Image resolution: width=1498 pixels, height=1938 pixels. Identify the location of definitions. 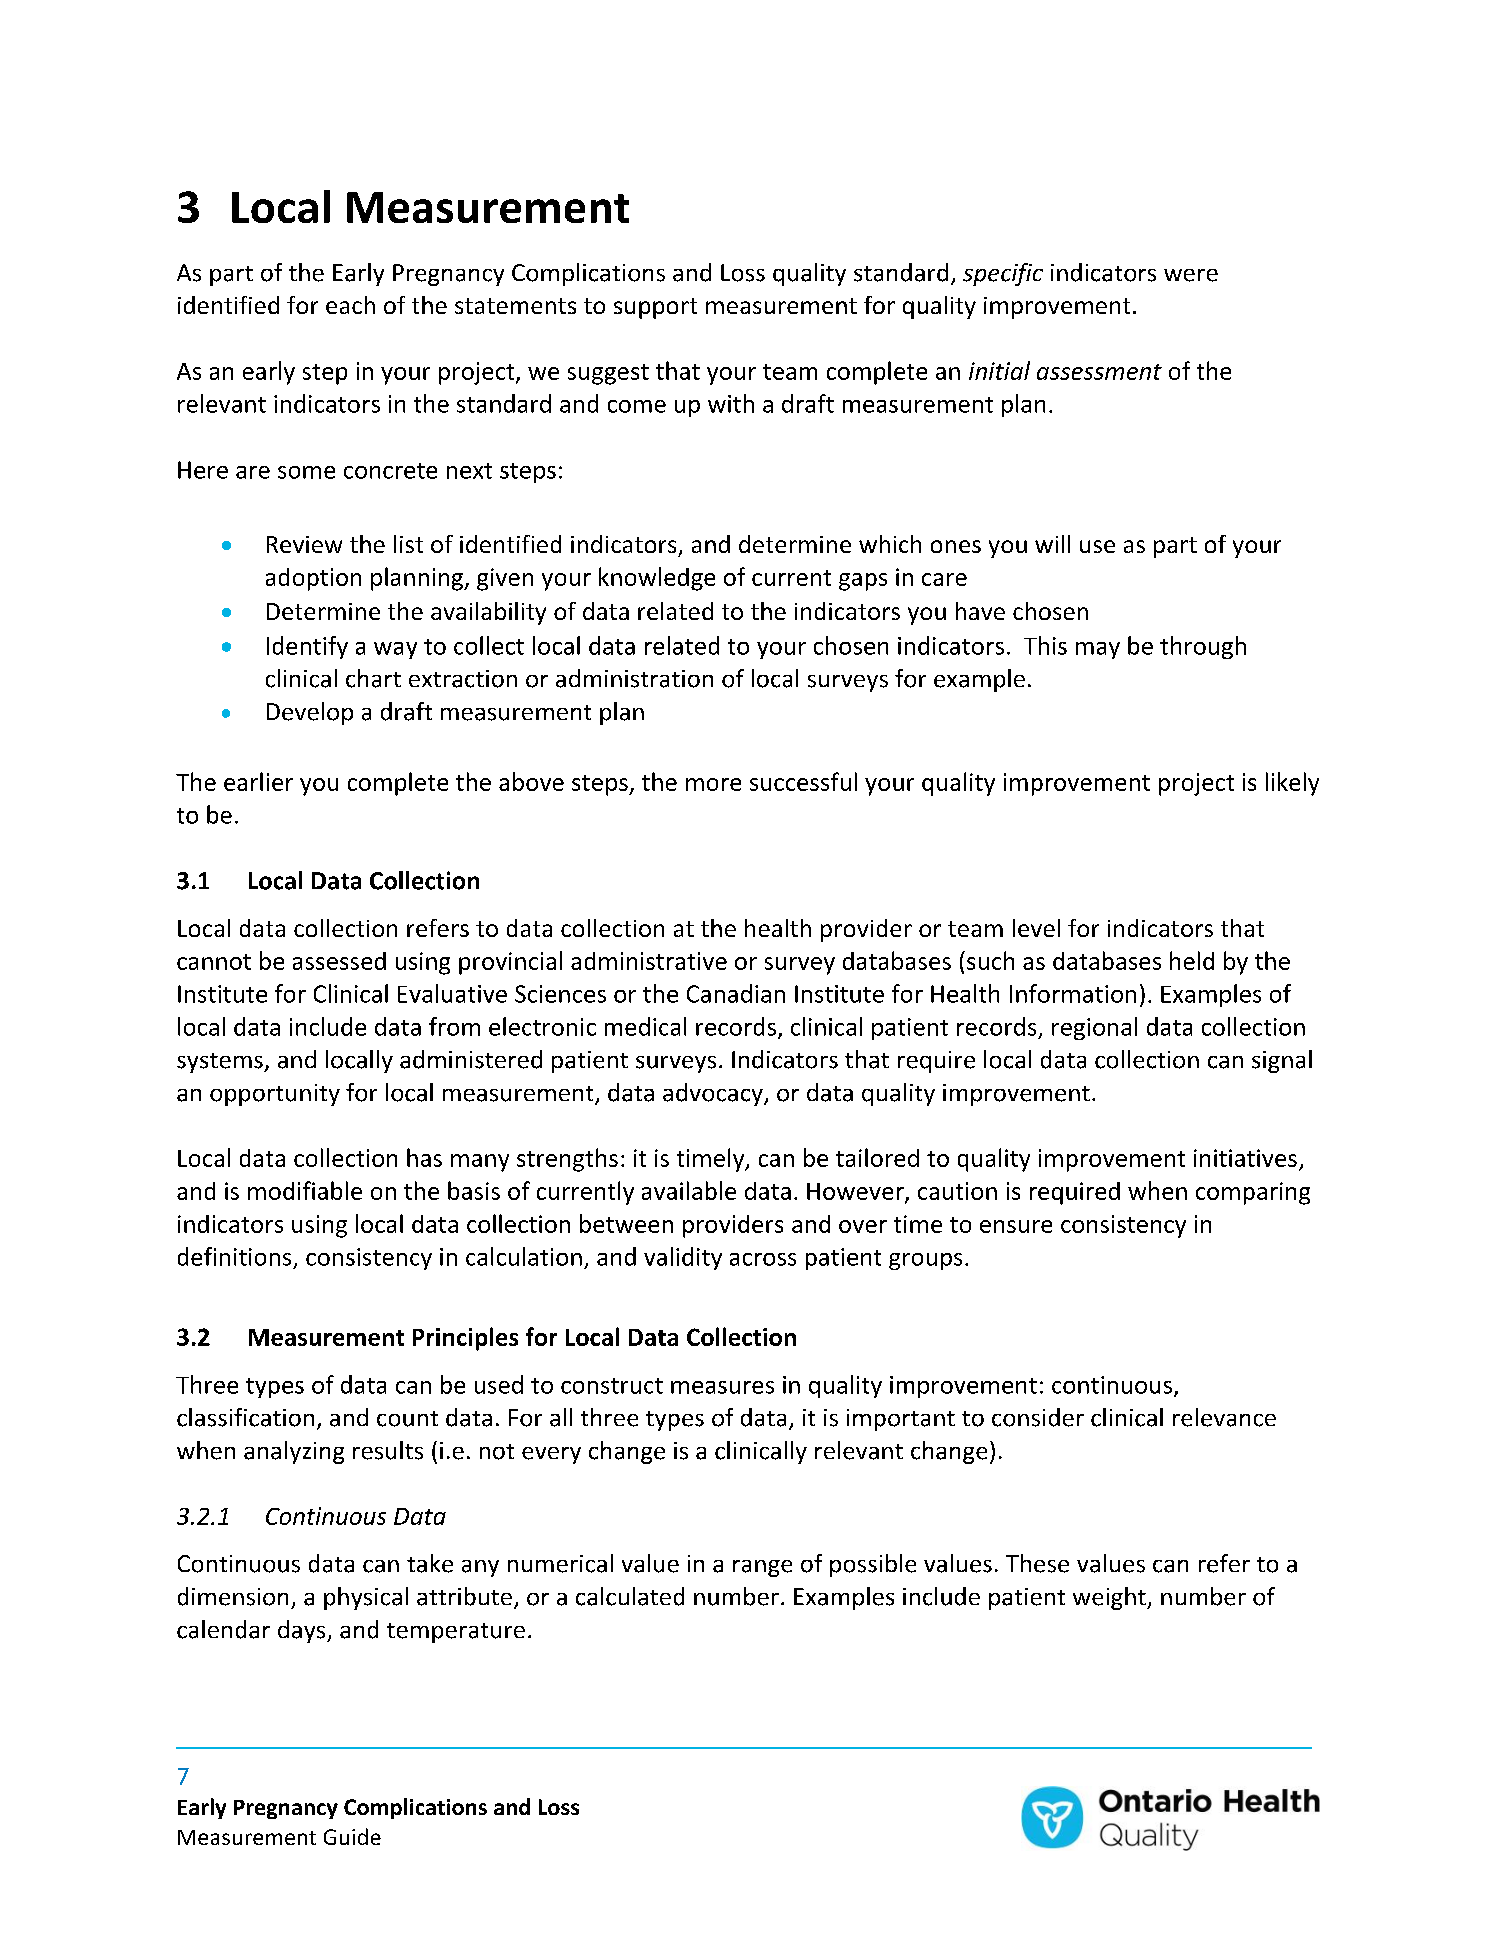
(234, 1256).
